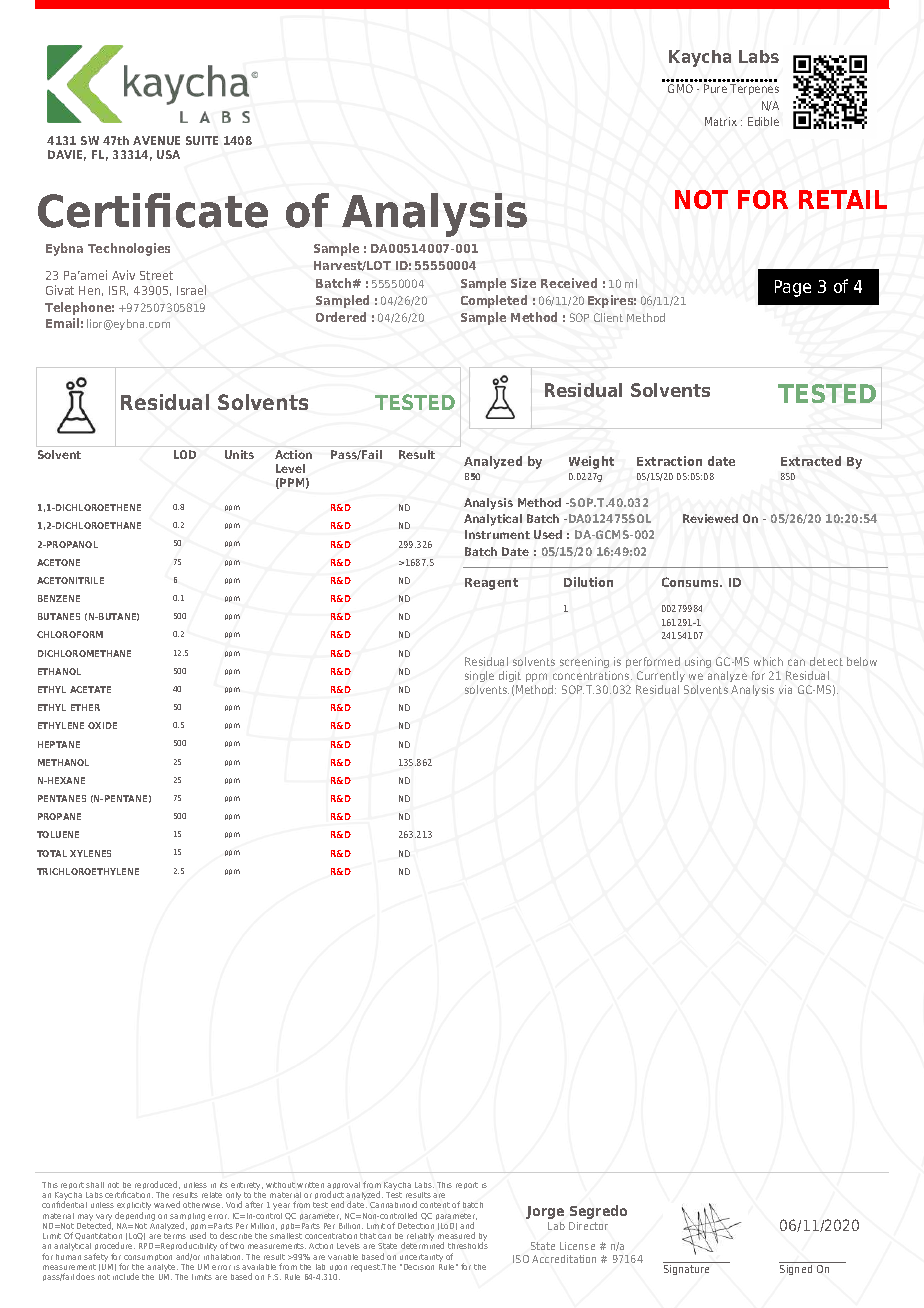 Image resolution: width=924 pixels, height=1308 pixels. What do you see at coordinates (239, 454) in the screenshot?
I see `Units` at bounding box center [239, 454].
